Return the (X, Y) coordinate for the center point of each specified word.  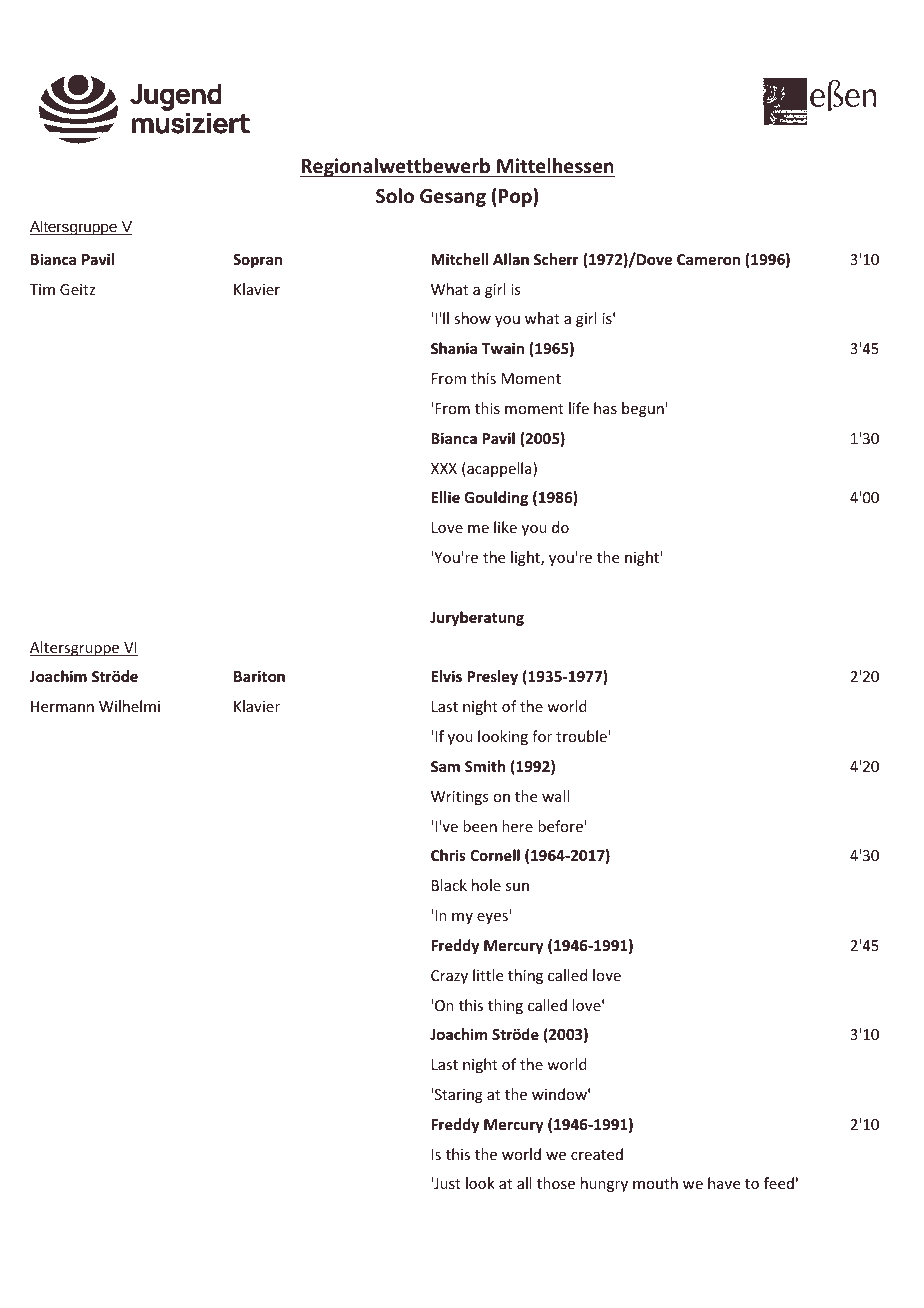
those (556, 1183)
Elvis (446, 676)
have (724, 1183)
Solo (395, 196)
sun (517, 887)
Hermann (62, 706)
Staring (459, 1096)
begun (644, 409)
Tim (42, 289)
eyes (493, 917)
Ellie (445, 497)
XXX (444, 468)
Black (449, 885)
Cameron (708, 259)
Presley (492, 677)
